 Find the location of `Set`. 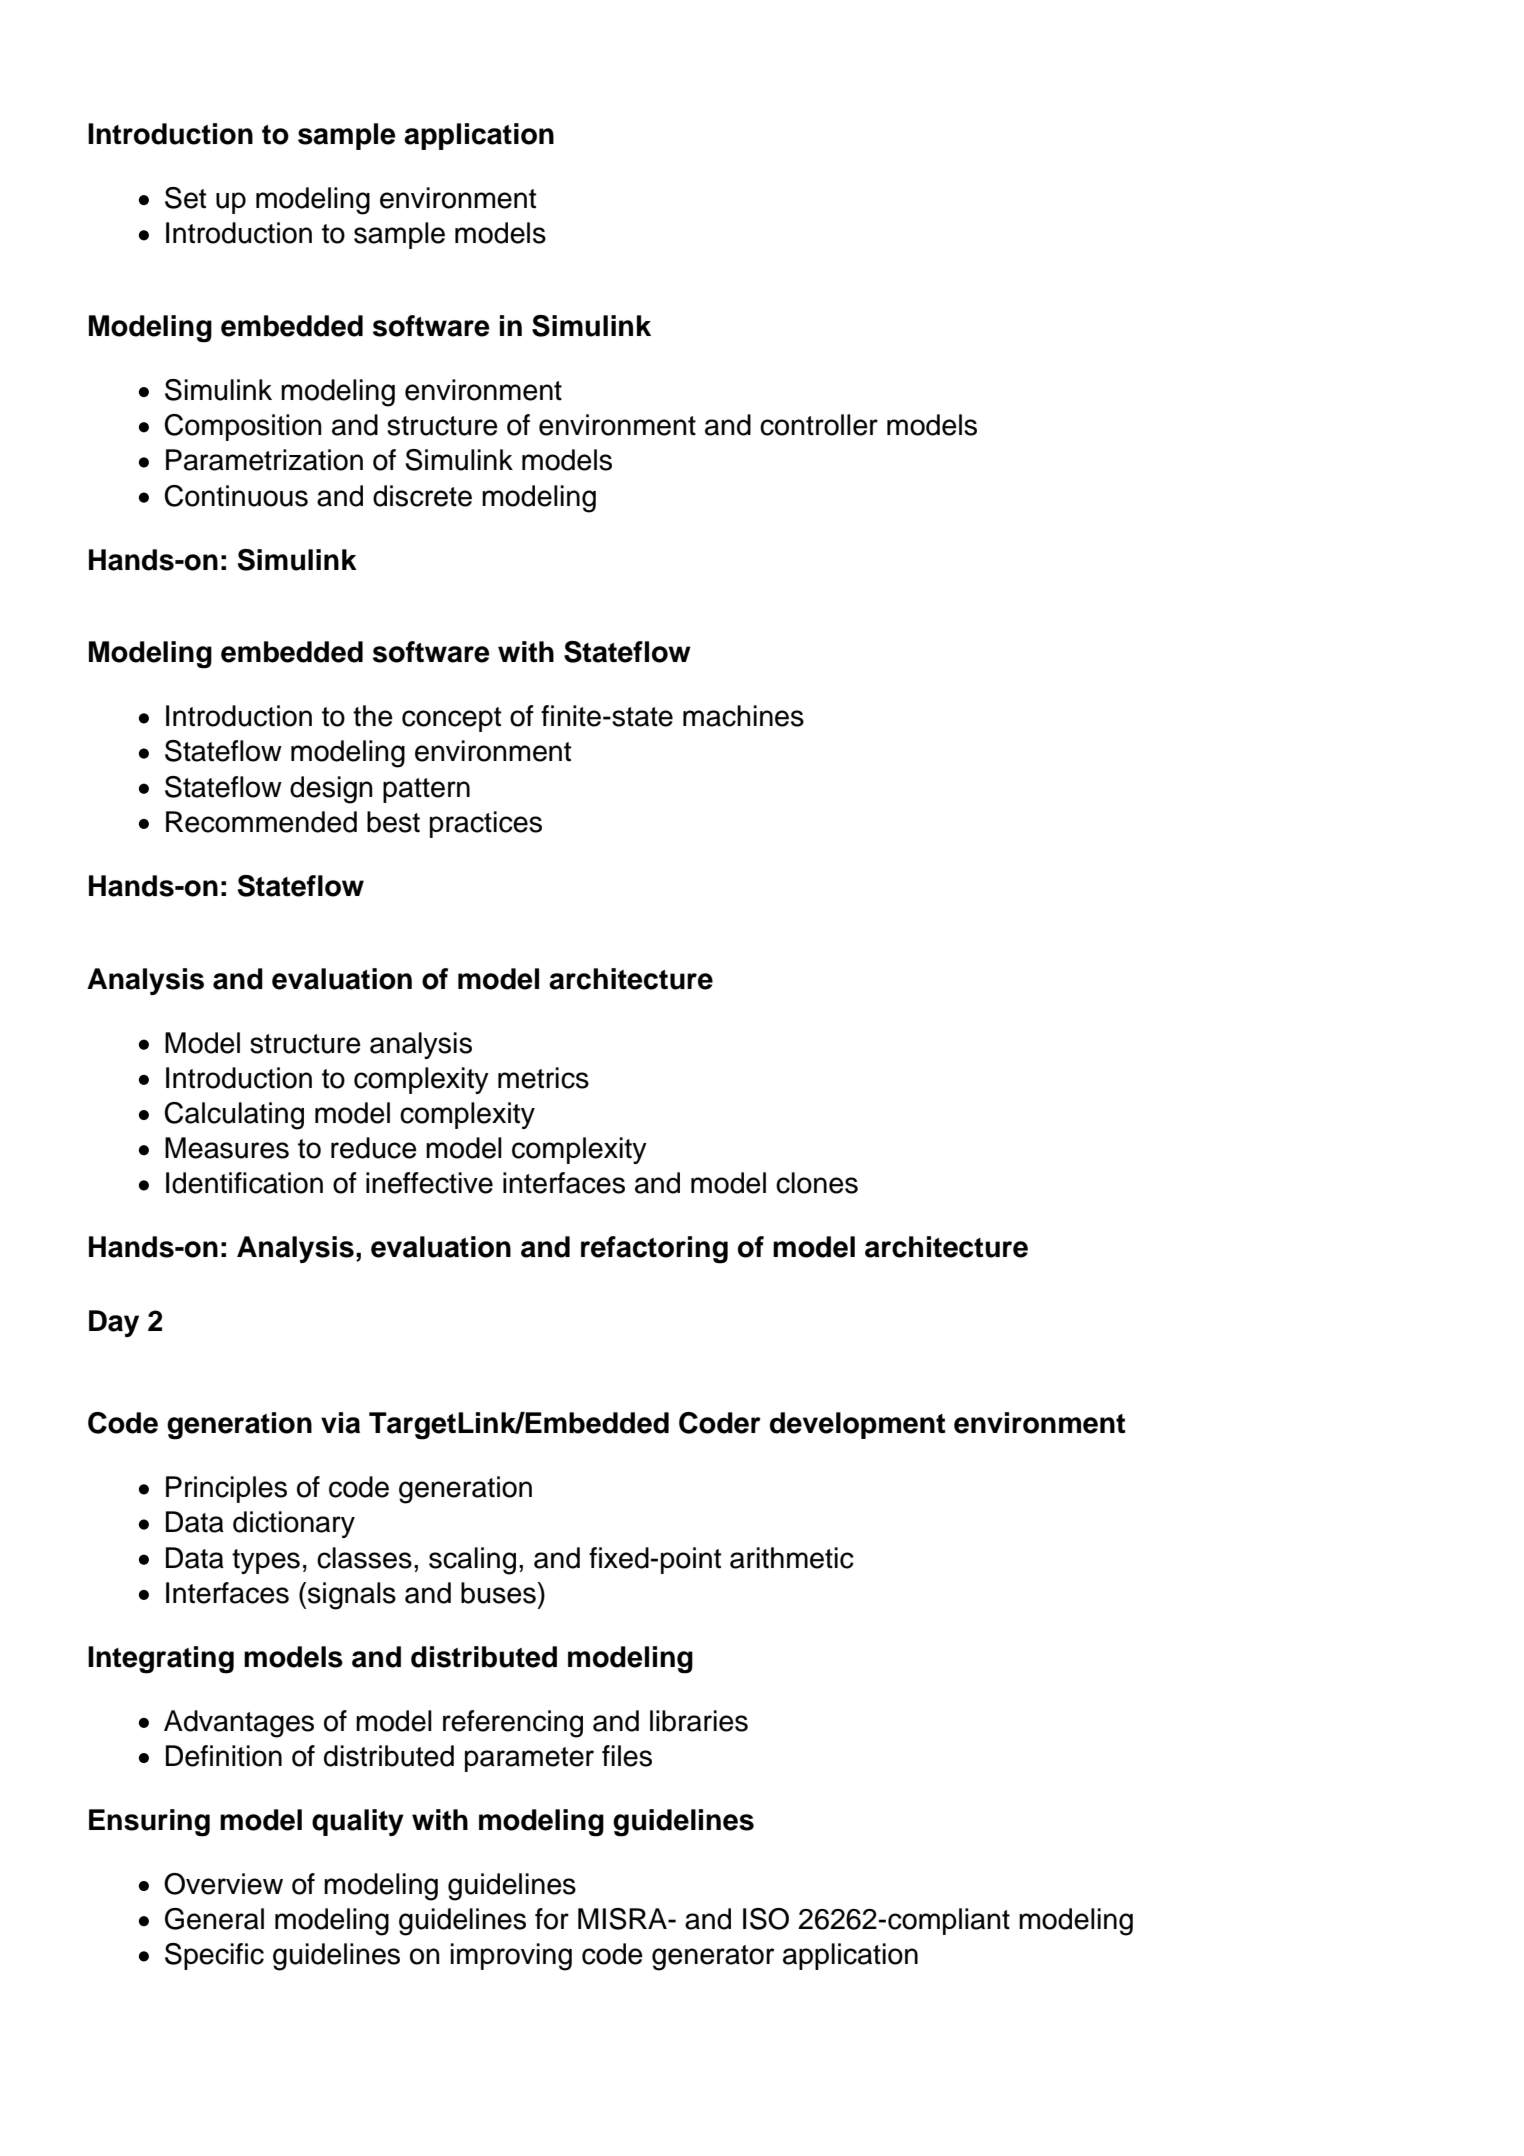

Set is located at coordinates (185, 198).
